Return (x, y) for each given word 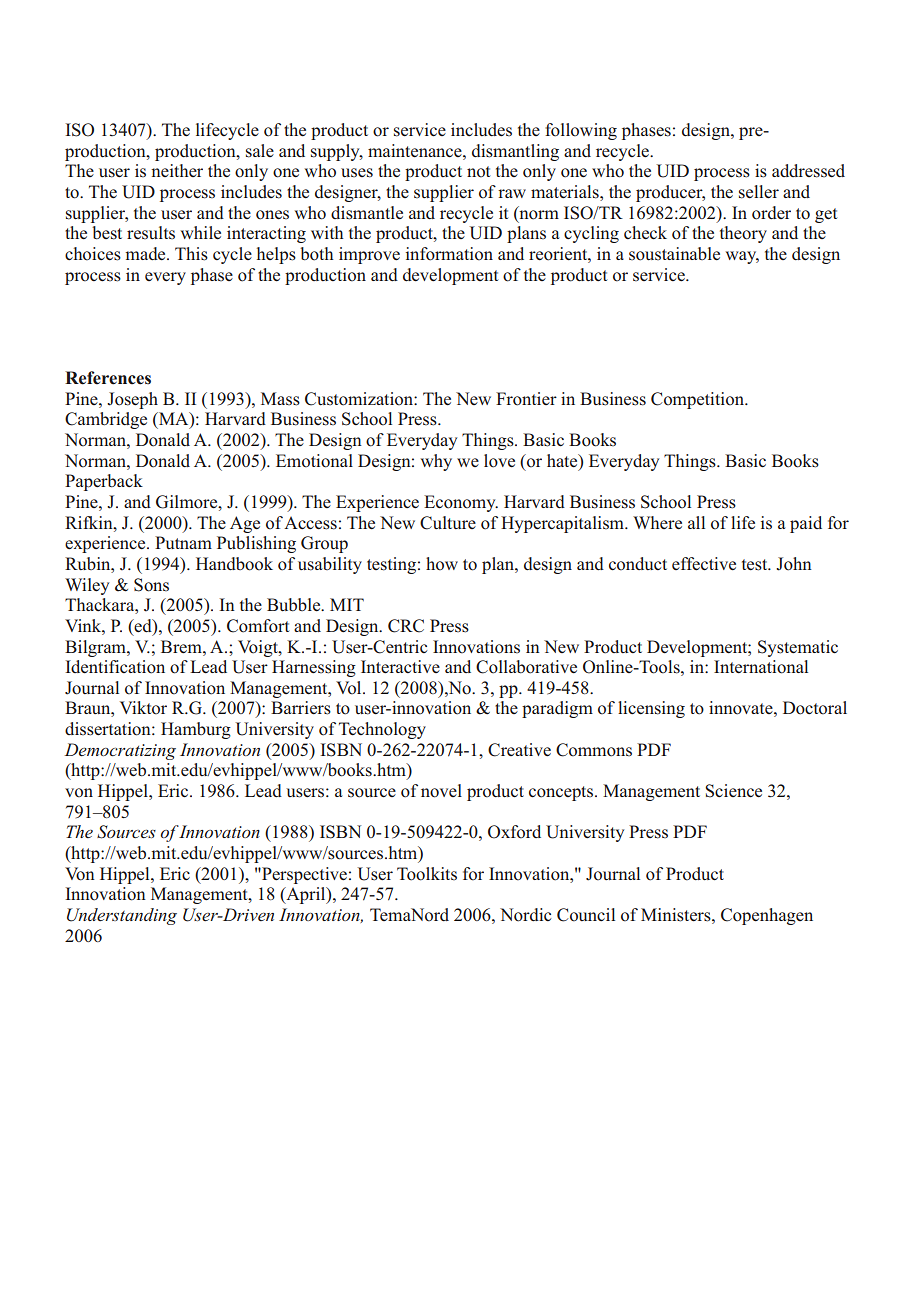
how (442, 564)
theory (743, 234)
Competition (698, 400)
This (191, 254)
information (449, 254)
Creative (519, 750)
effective (704, 564)
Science (733, 791)
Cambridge (106, 420)
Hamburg (196, 730)
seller (759, 192)
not (478, 172)
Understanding (122, 916)
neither (177, 170)
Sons (151, 585)
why (436, 462)
